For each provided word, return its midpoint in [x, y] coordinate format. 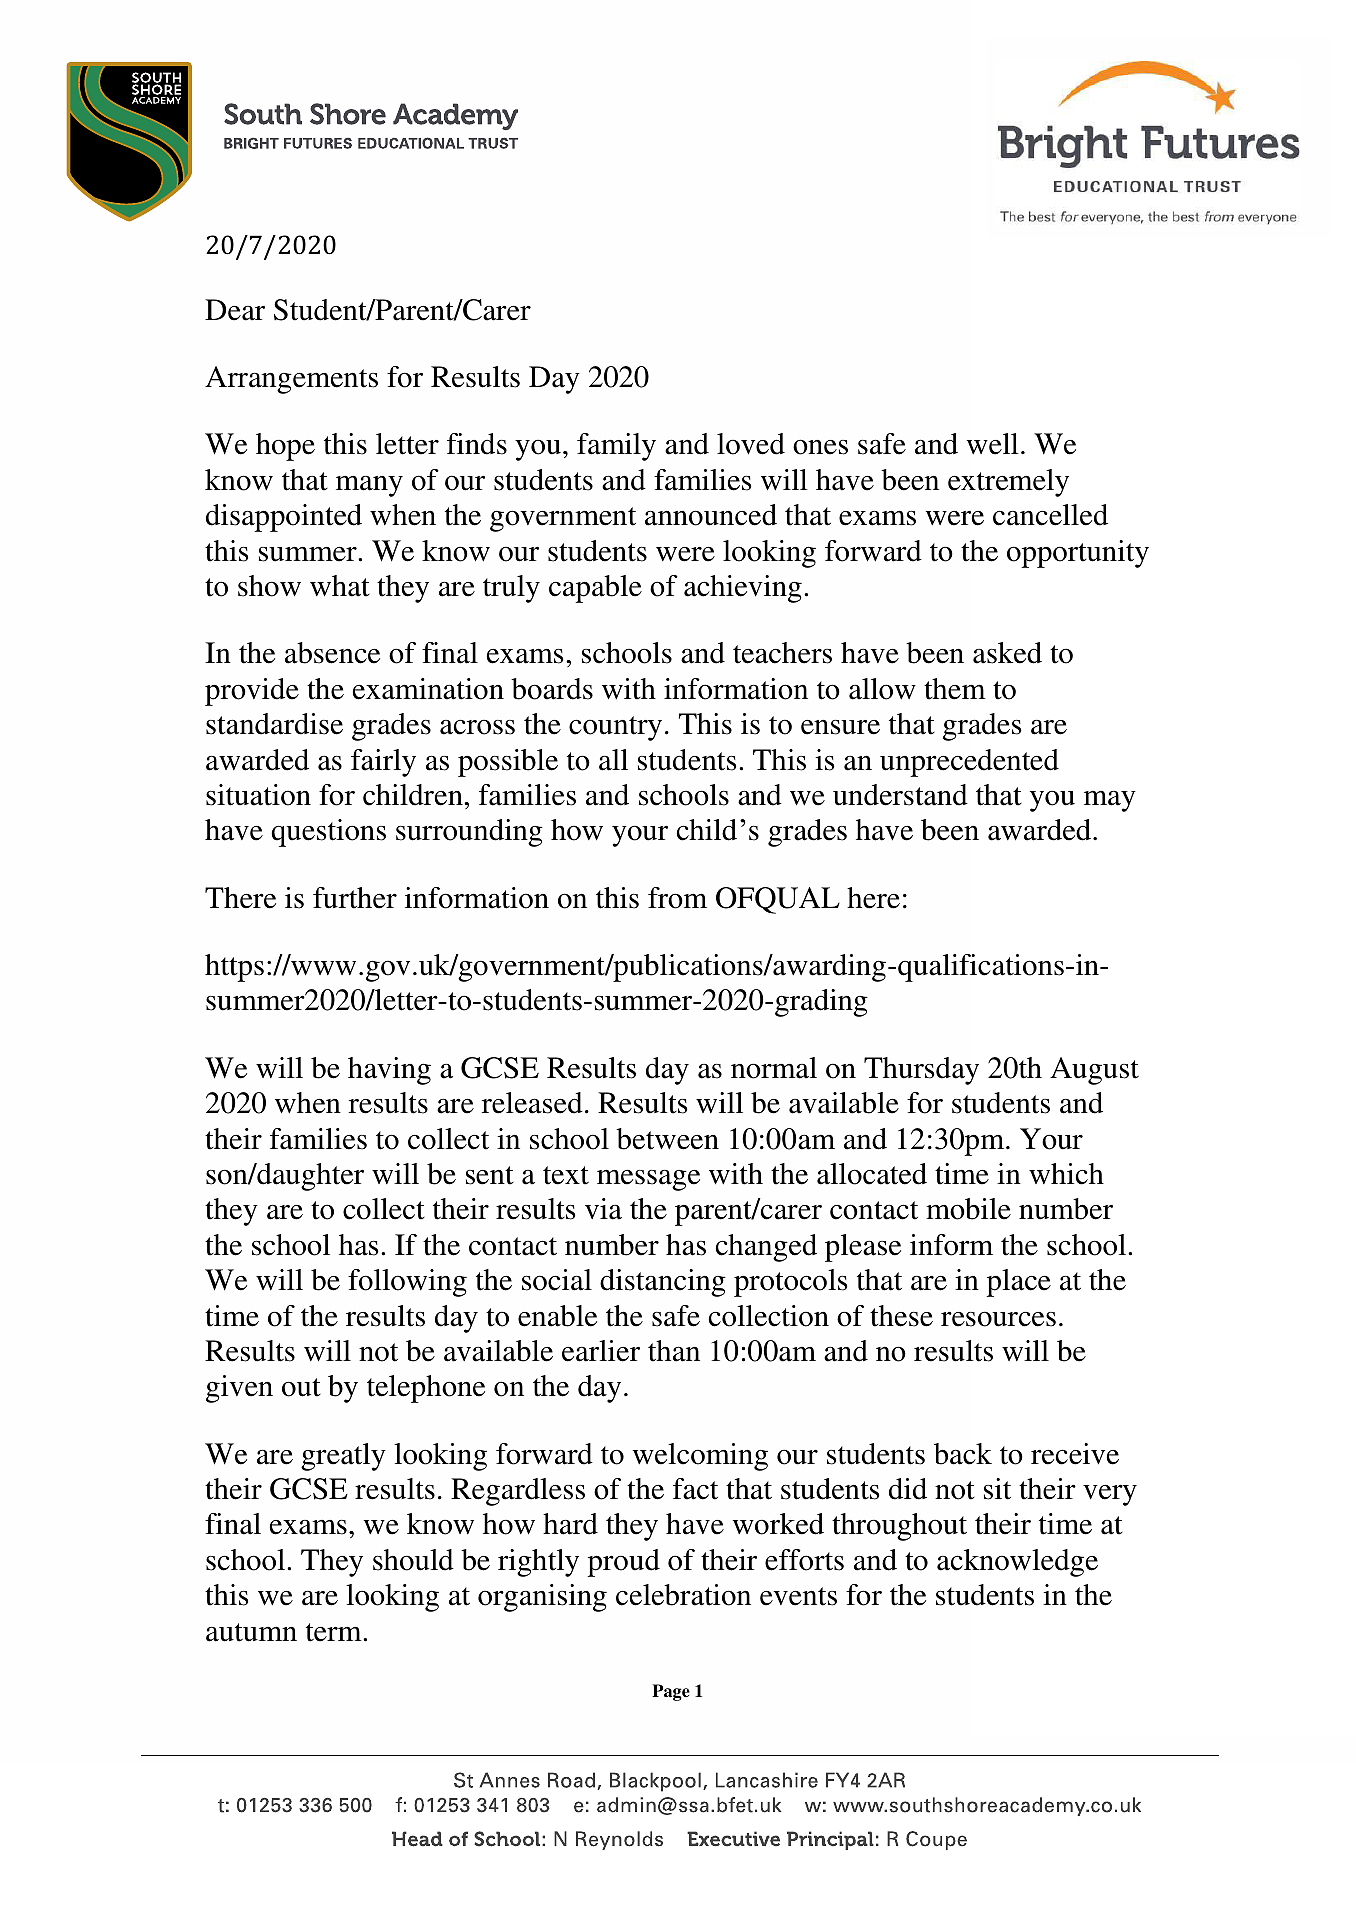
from [677, 898]
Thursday [921, 1071]
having [389, 1071]
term [335, 1632]
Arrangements [291, 380]
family [616, 447]
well [992, 444]
